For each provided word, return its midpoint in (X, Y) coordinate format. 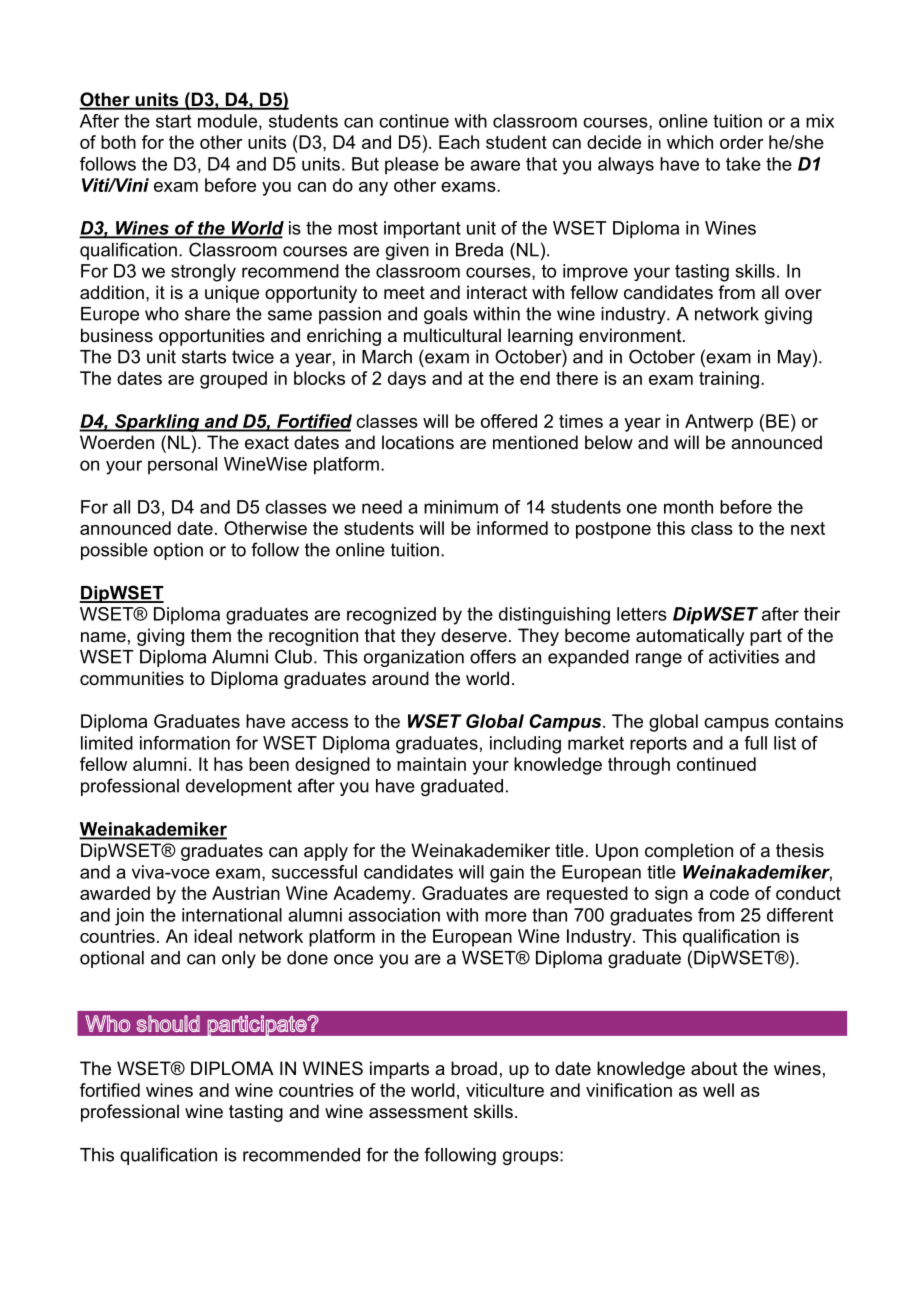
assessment (418, 1112)
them (211, 635)
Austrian (246, 893)
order (742, 142)
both (118, 142)
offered (509, 421)
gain (507, 874)
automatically (690, 637)
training (729, 380)
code (729, 893)
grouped (233, 380)
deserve (474, 635)
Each (459, 142)
